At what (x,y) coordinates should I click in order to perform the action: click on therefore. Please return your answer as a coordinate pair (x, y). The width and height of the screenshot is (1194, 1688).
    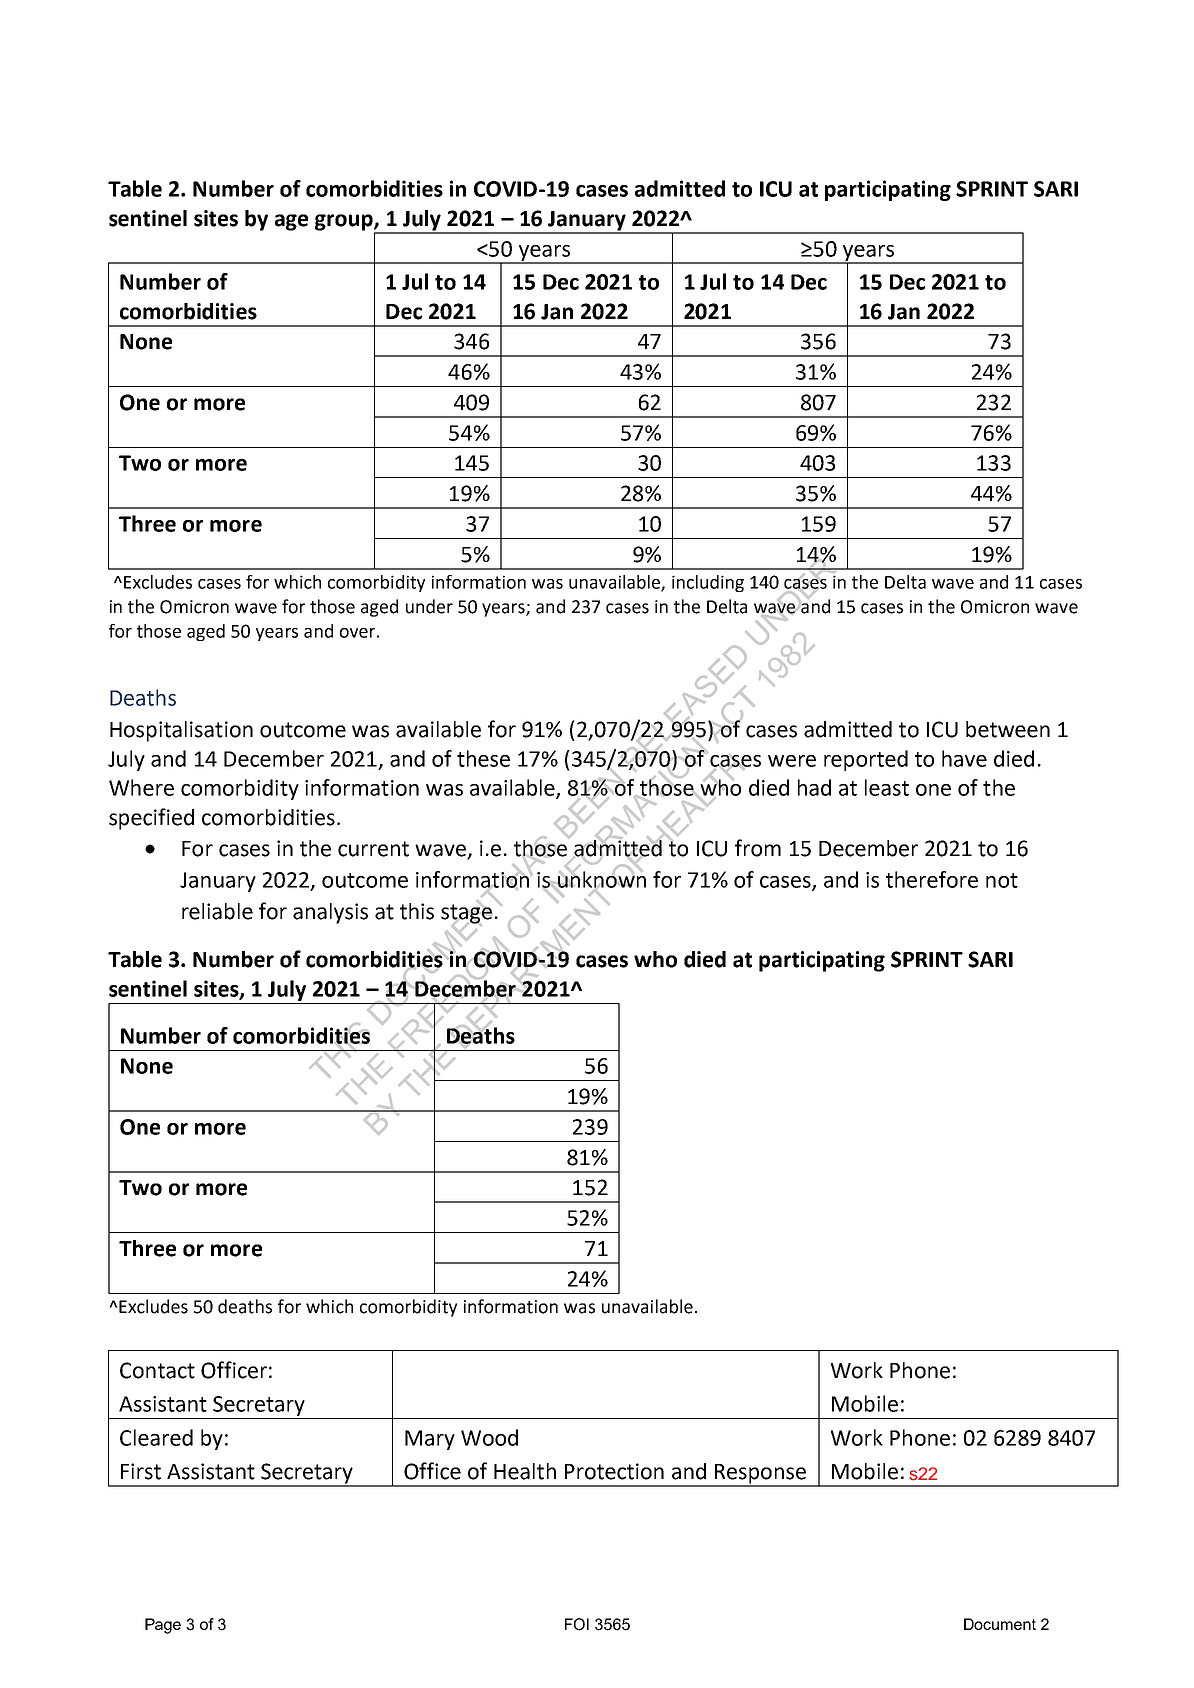
    Looking at the image, I should click on (932, 879).
